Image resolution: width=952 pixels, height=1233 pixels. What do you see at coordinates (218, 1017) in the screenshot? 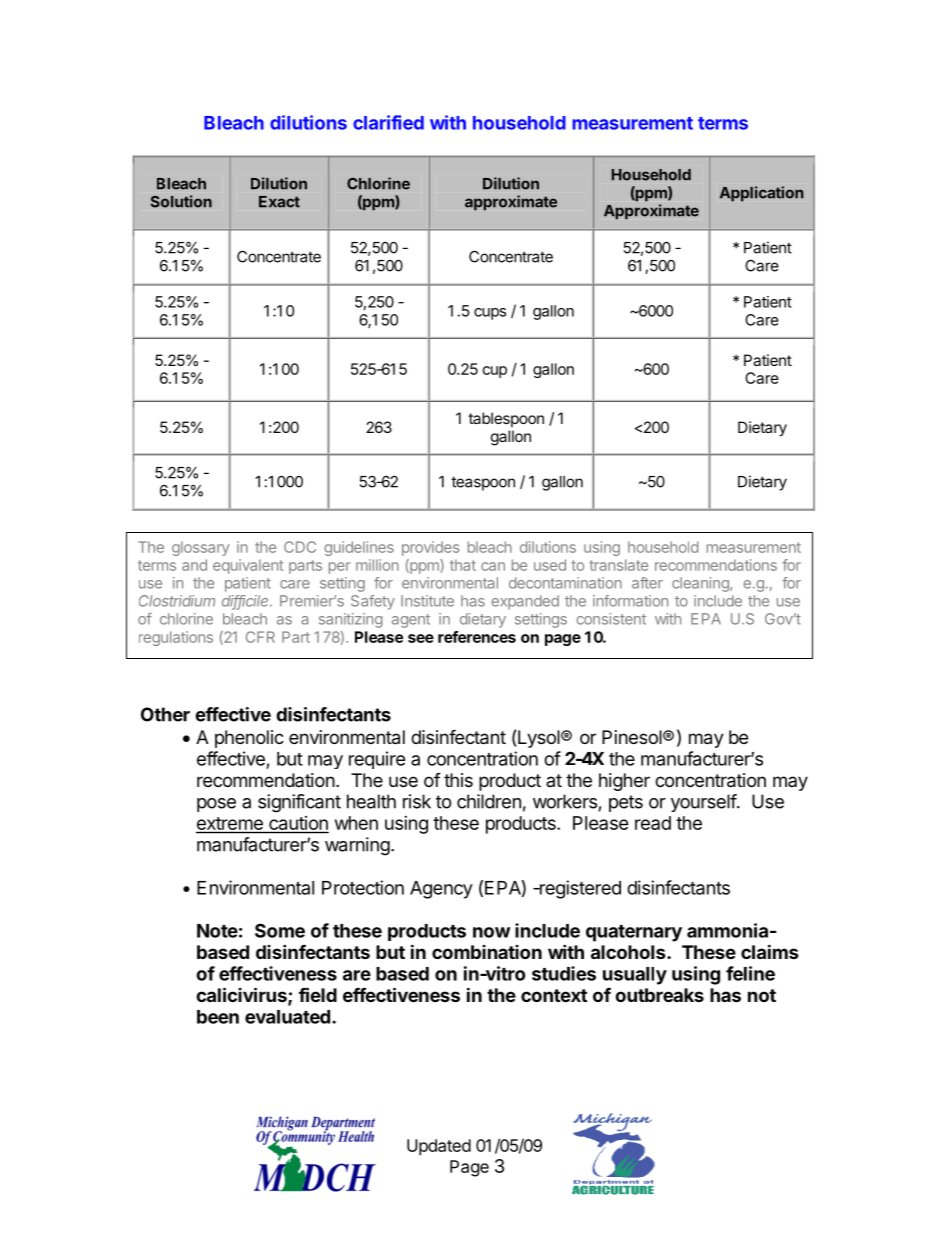
I see `been` at bounding box center [218, 1017].
